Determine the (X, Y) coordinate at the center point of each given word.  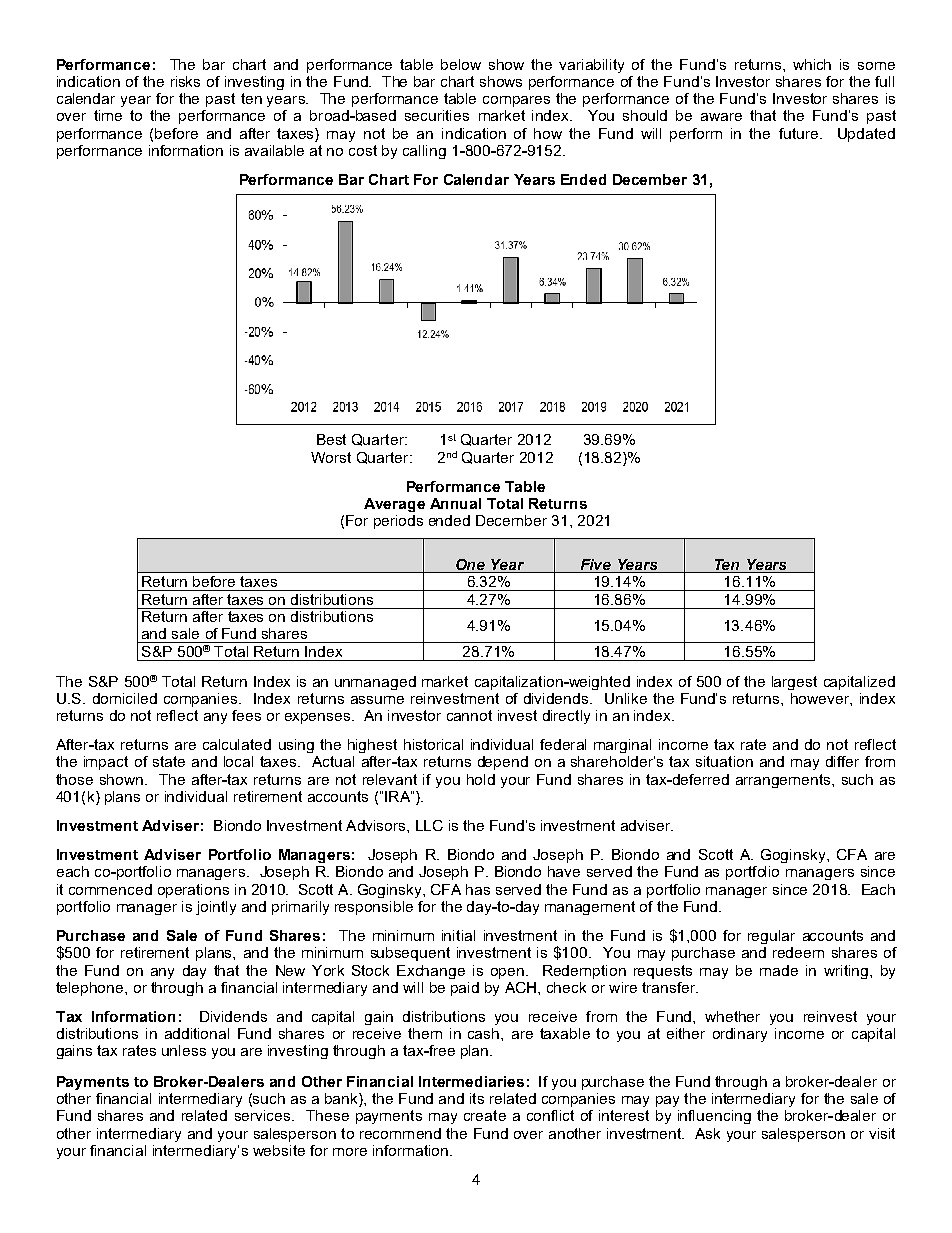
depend (503, 763)
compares (516, 101)
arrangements (784, 781)
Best (331, 439)
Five (596, 564)
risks (185, 81)
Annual (455, 503)
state (169, 761)
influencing (714, 1117)
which (812, 64)
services (264, 1115)
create (485, 1115)
